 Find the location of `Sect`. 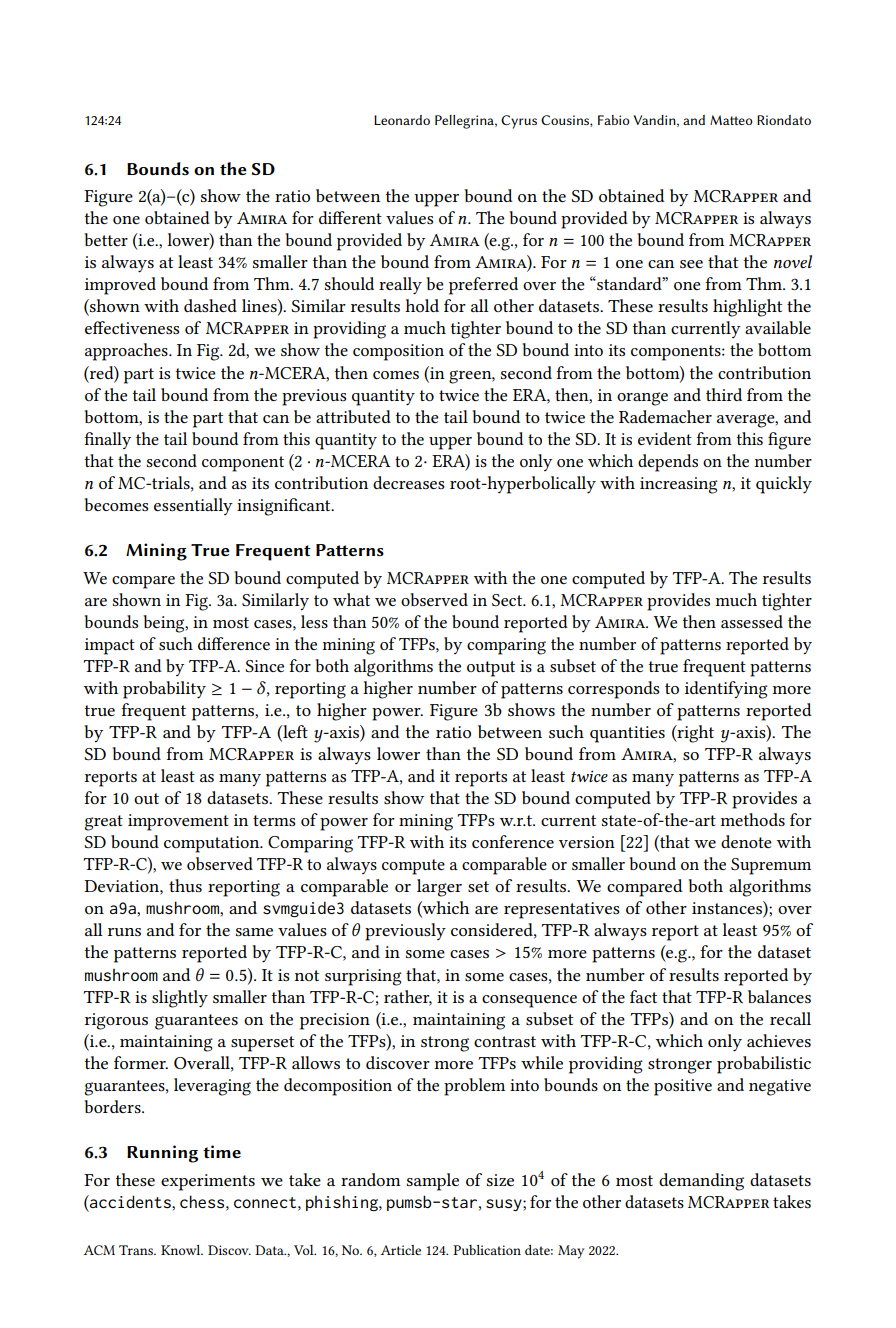

Sect is located at coordinates (508, 600).
